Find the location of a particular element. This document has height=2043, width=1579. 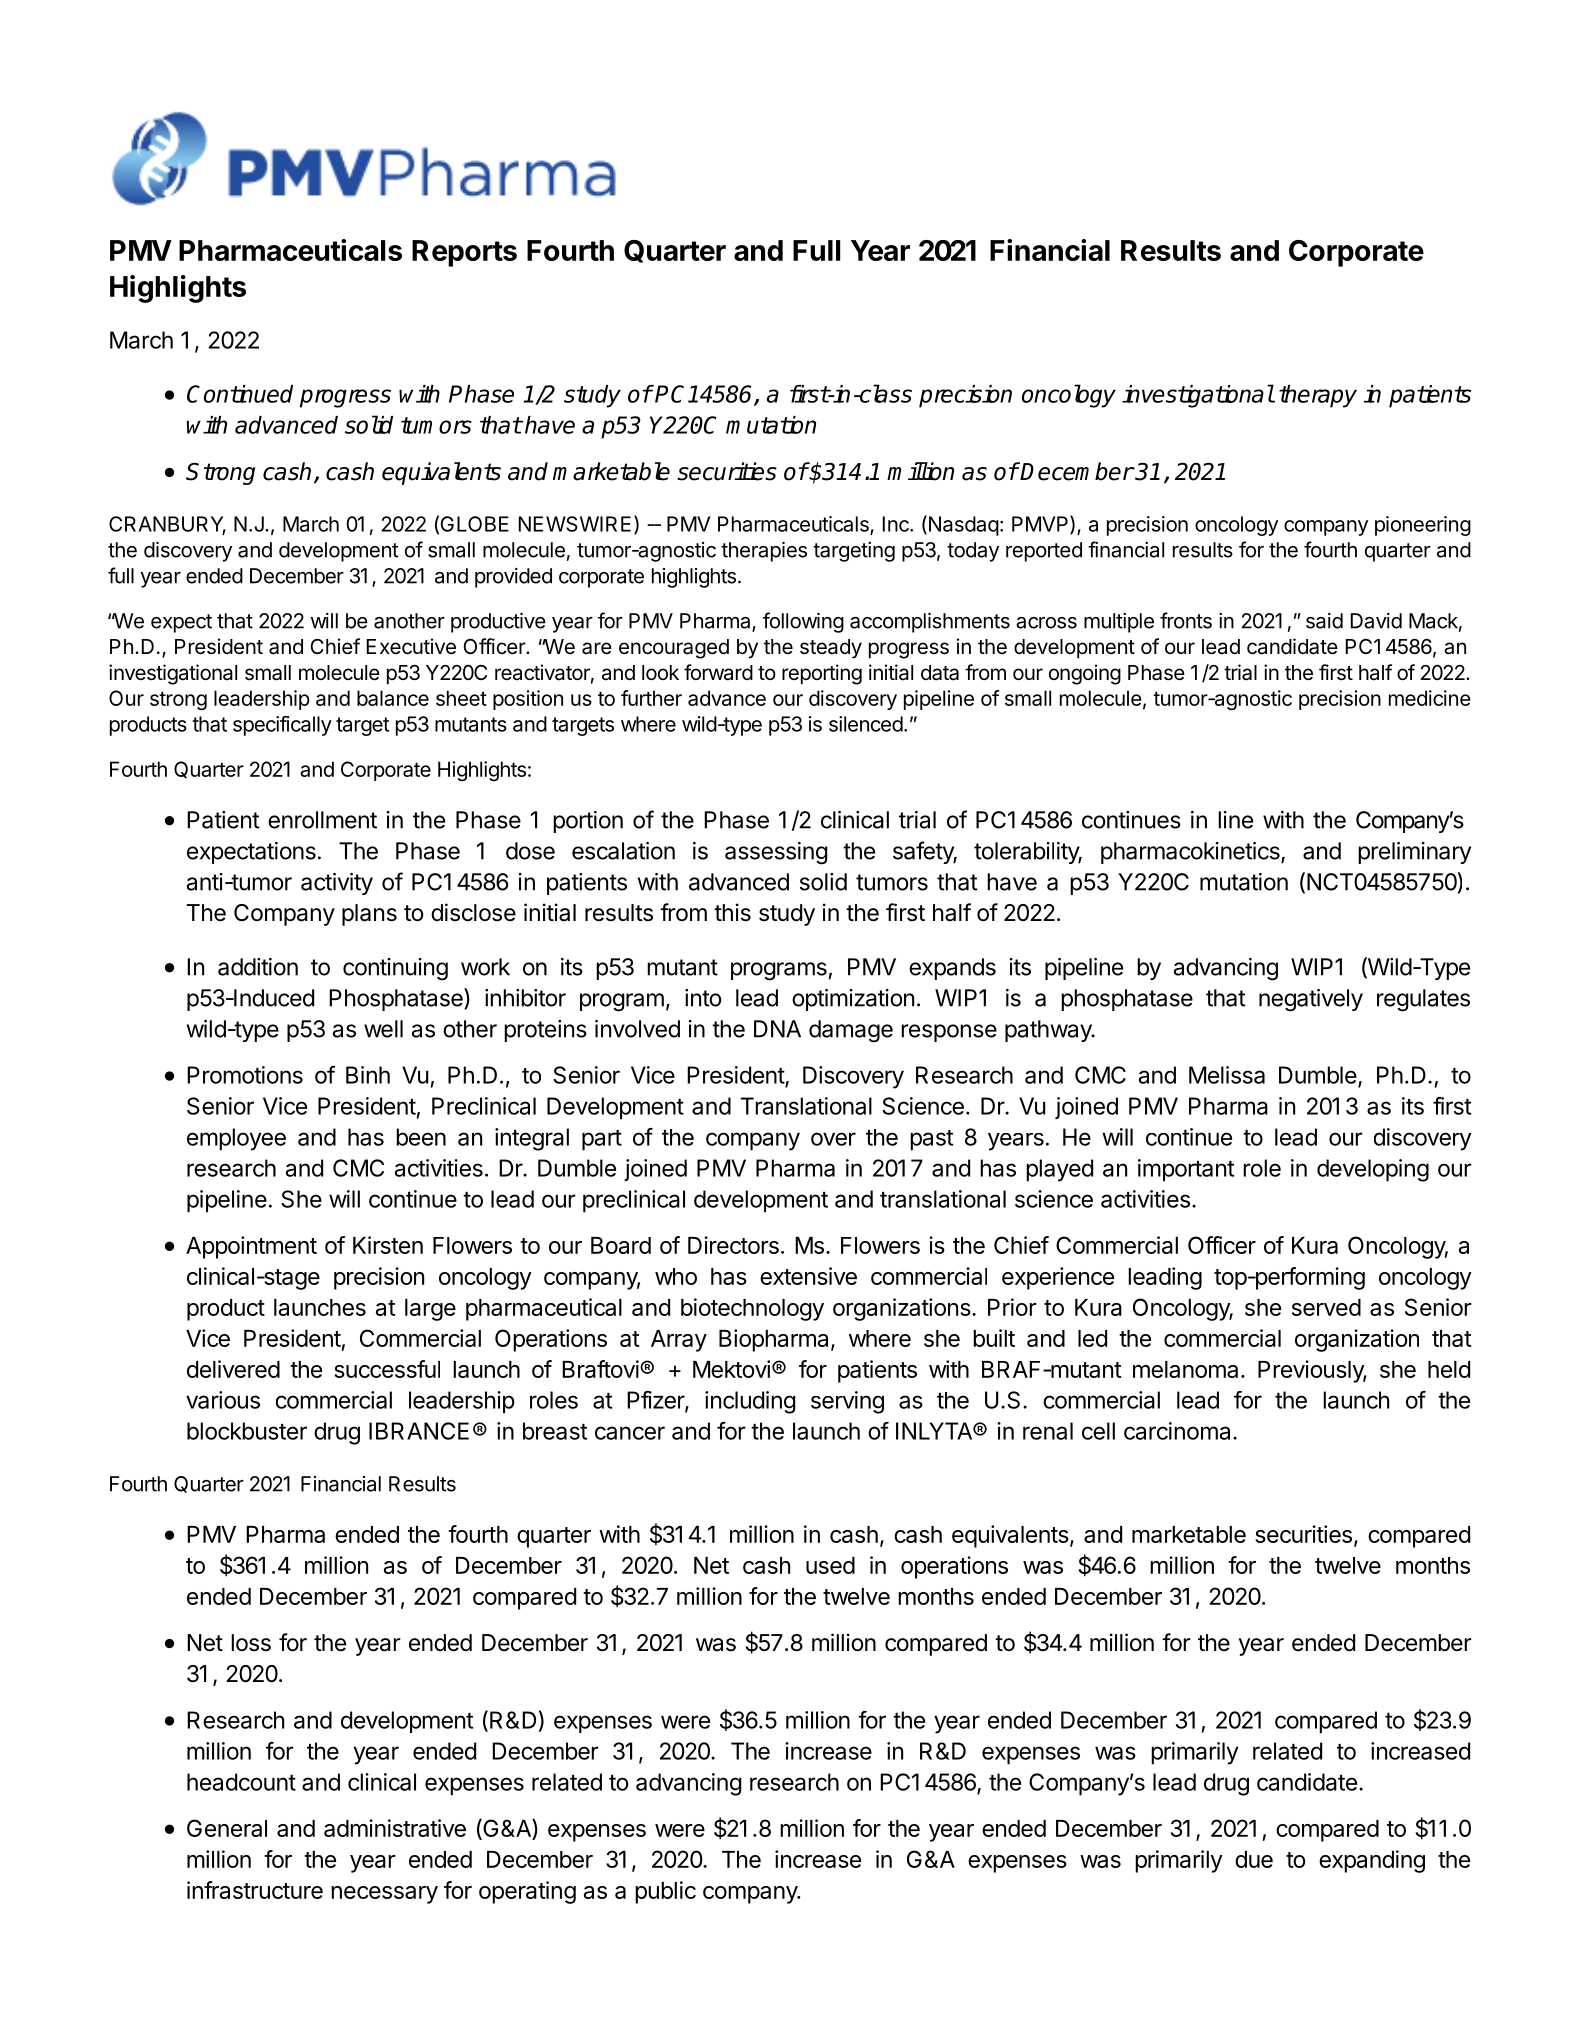

damage is located at coordinates (851, 1031).
